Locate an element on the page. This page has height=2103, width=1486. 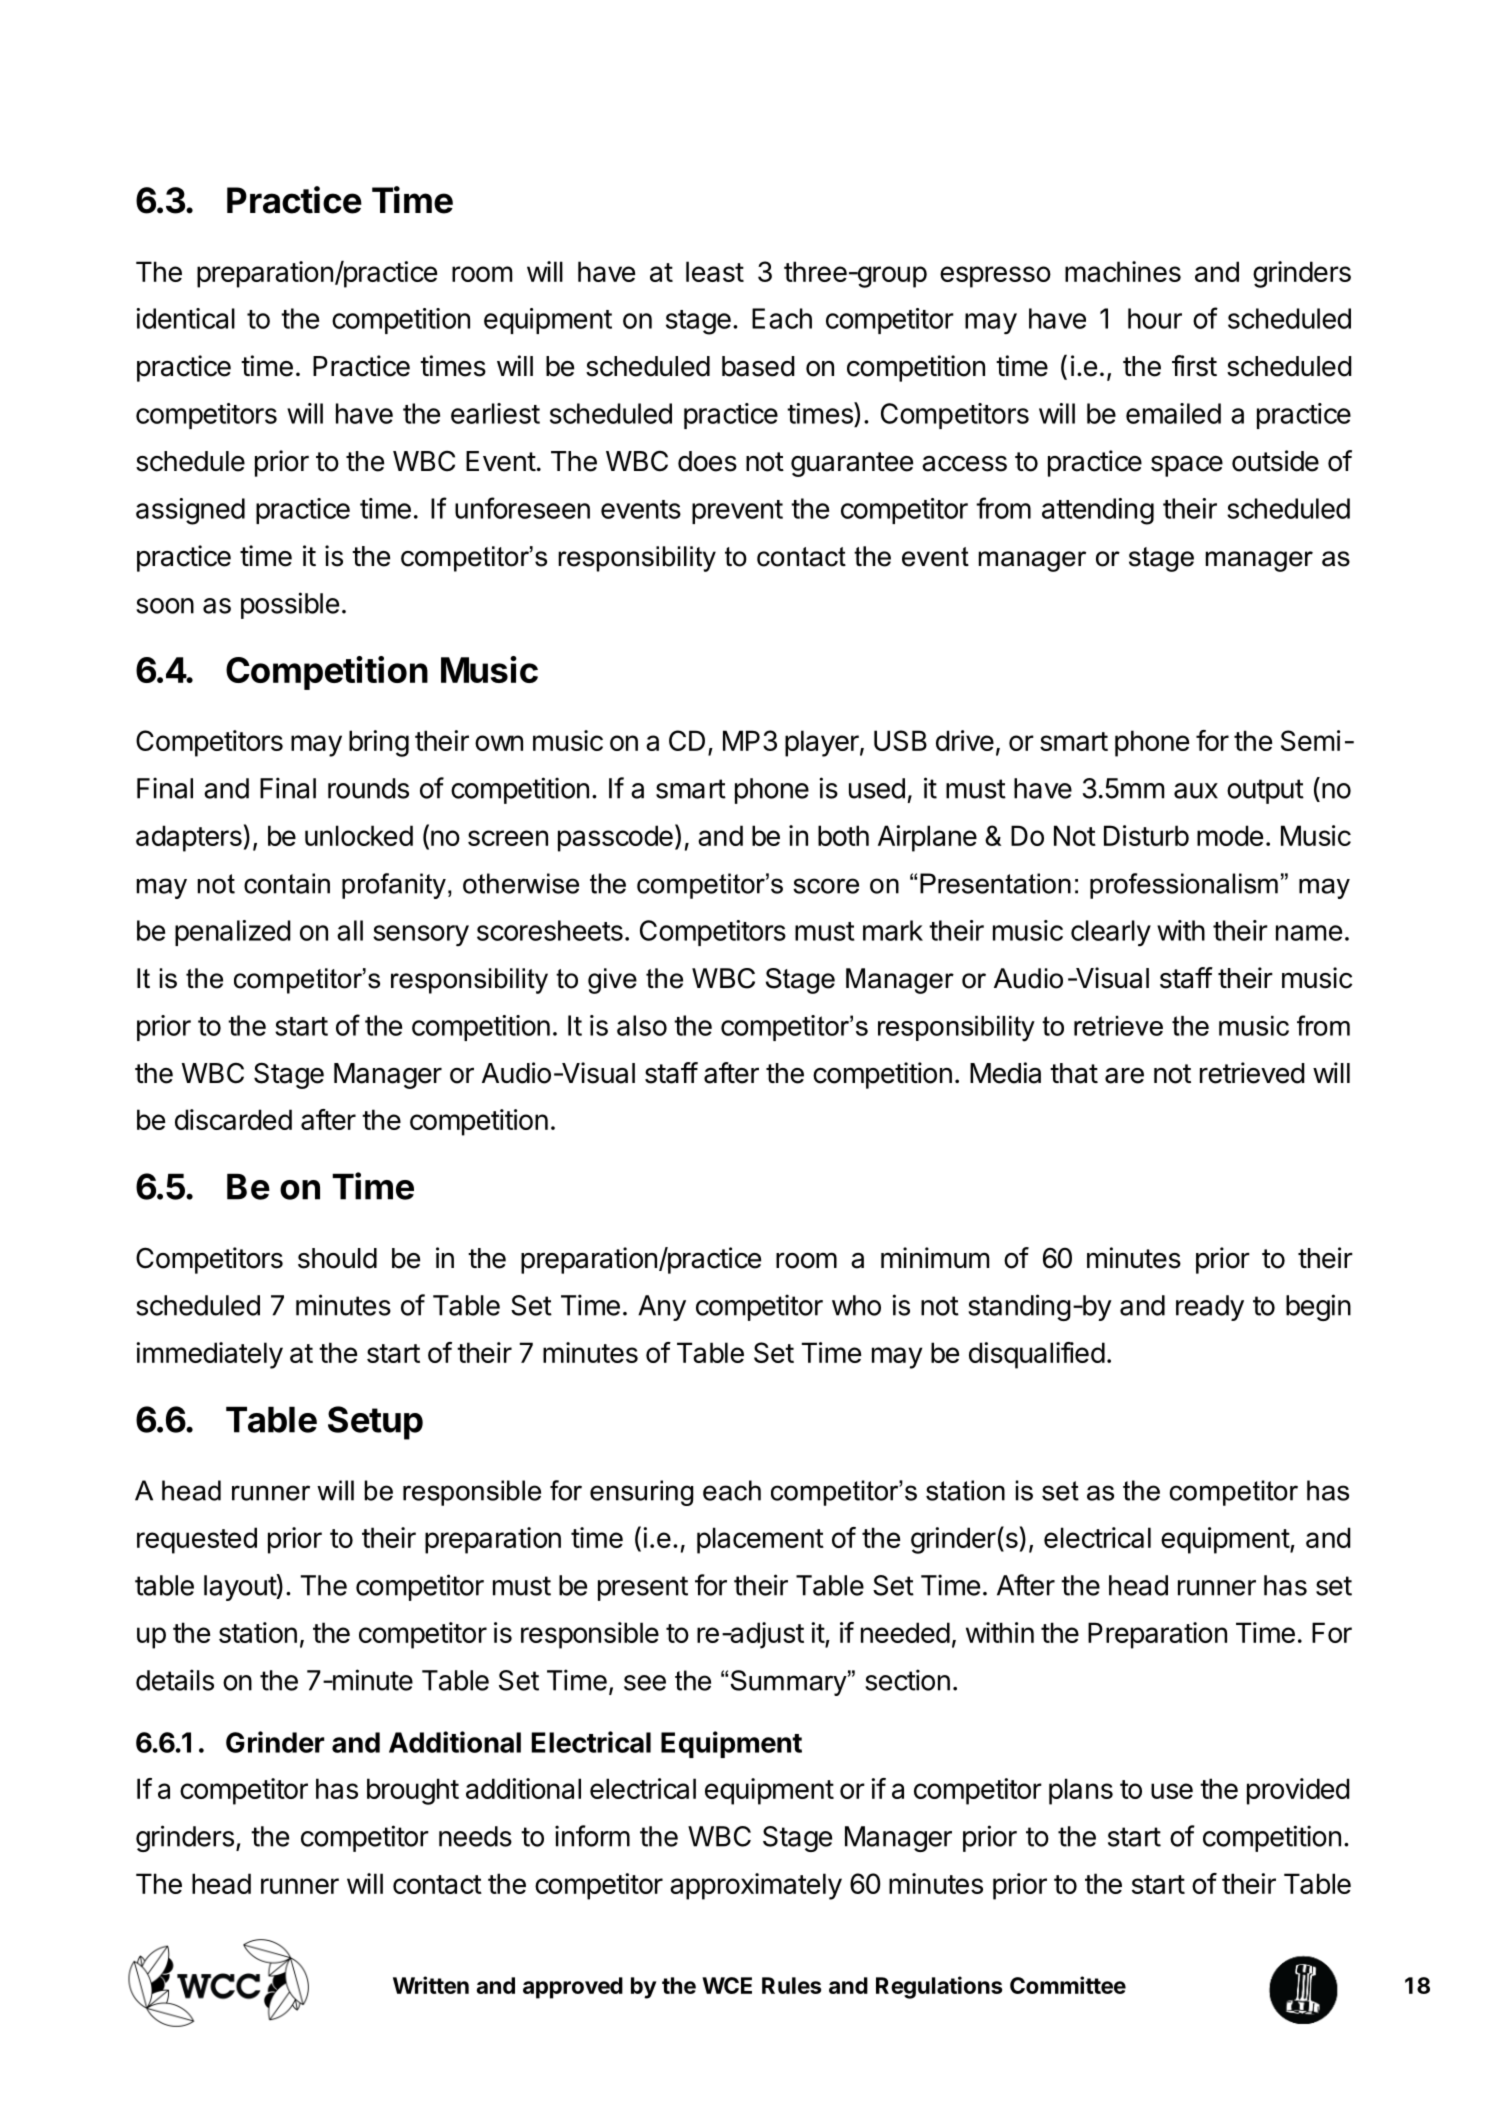
identical is located at coordinates (185, 318).
